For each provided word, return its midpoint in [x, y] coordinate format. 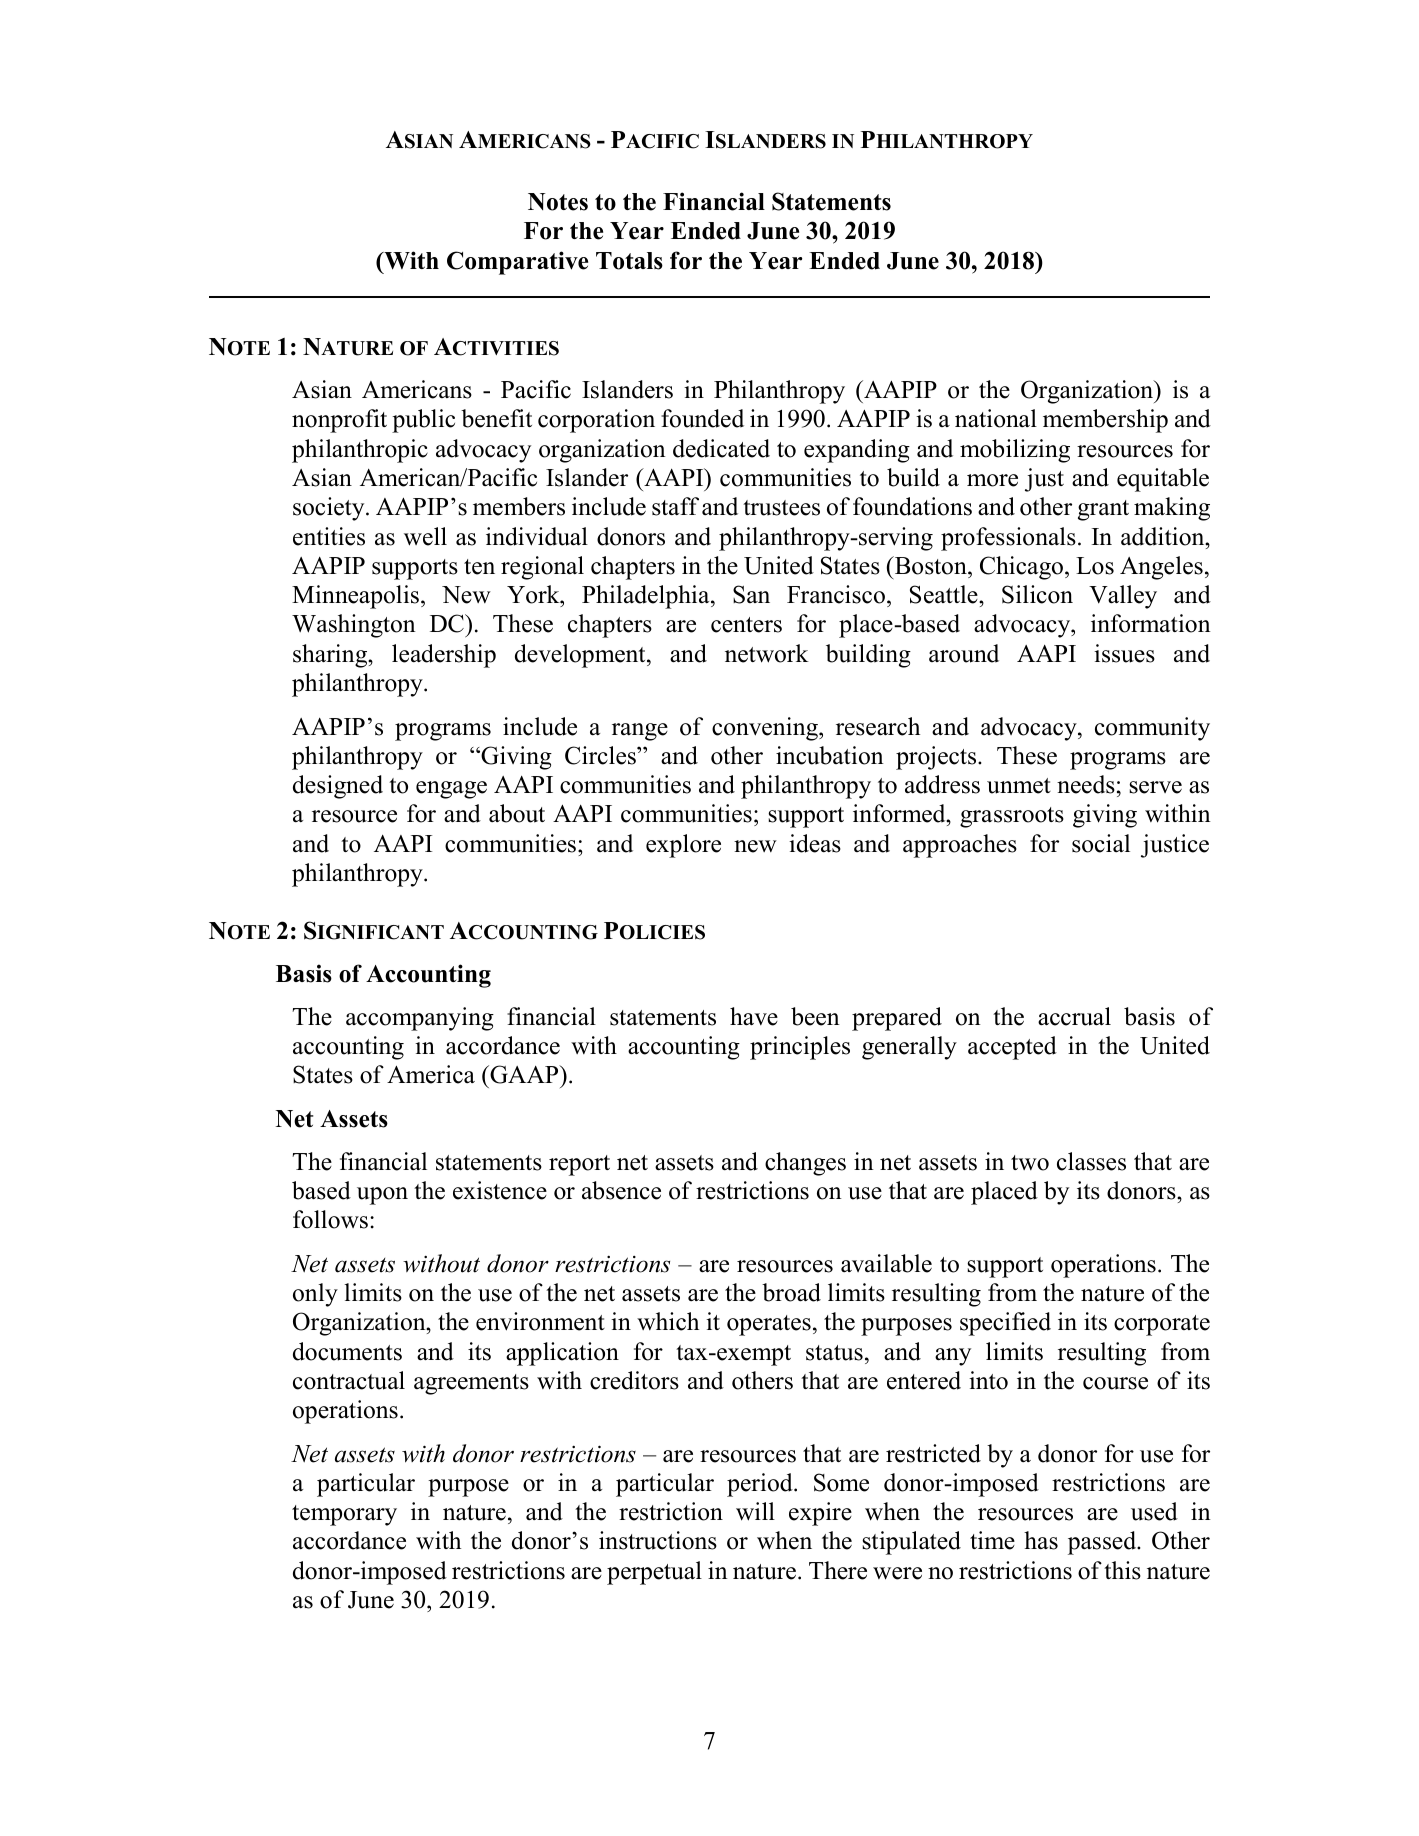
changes [805, 1164]
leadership [444, 656]
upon [382, 1196]
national [996, 418]
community [1152, 729]
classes [1091, 1161]
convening [766, 729]
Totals [629, 261]
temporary [344, 1515]
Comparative [517, 263]
